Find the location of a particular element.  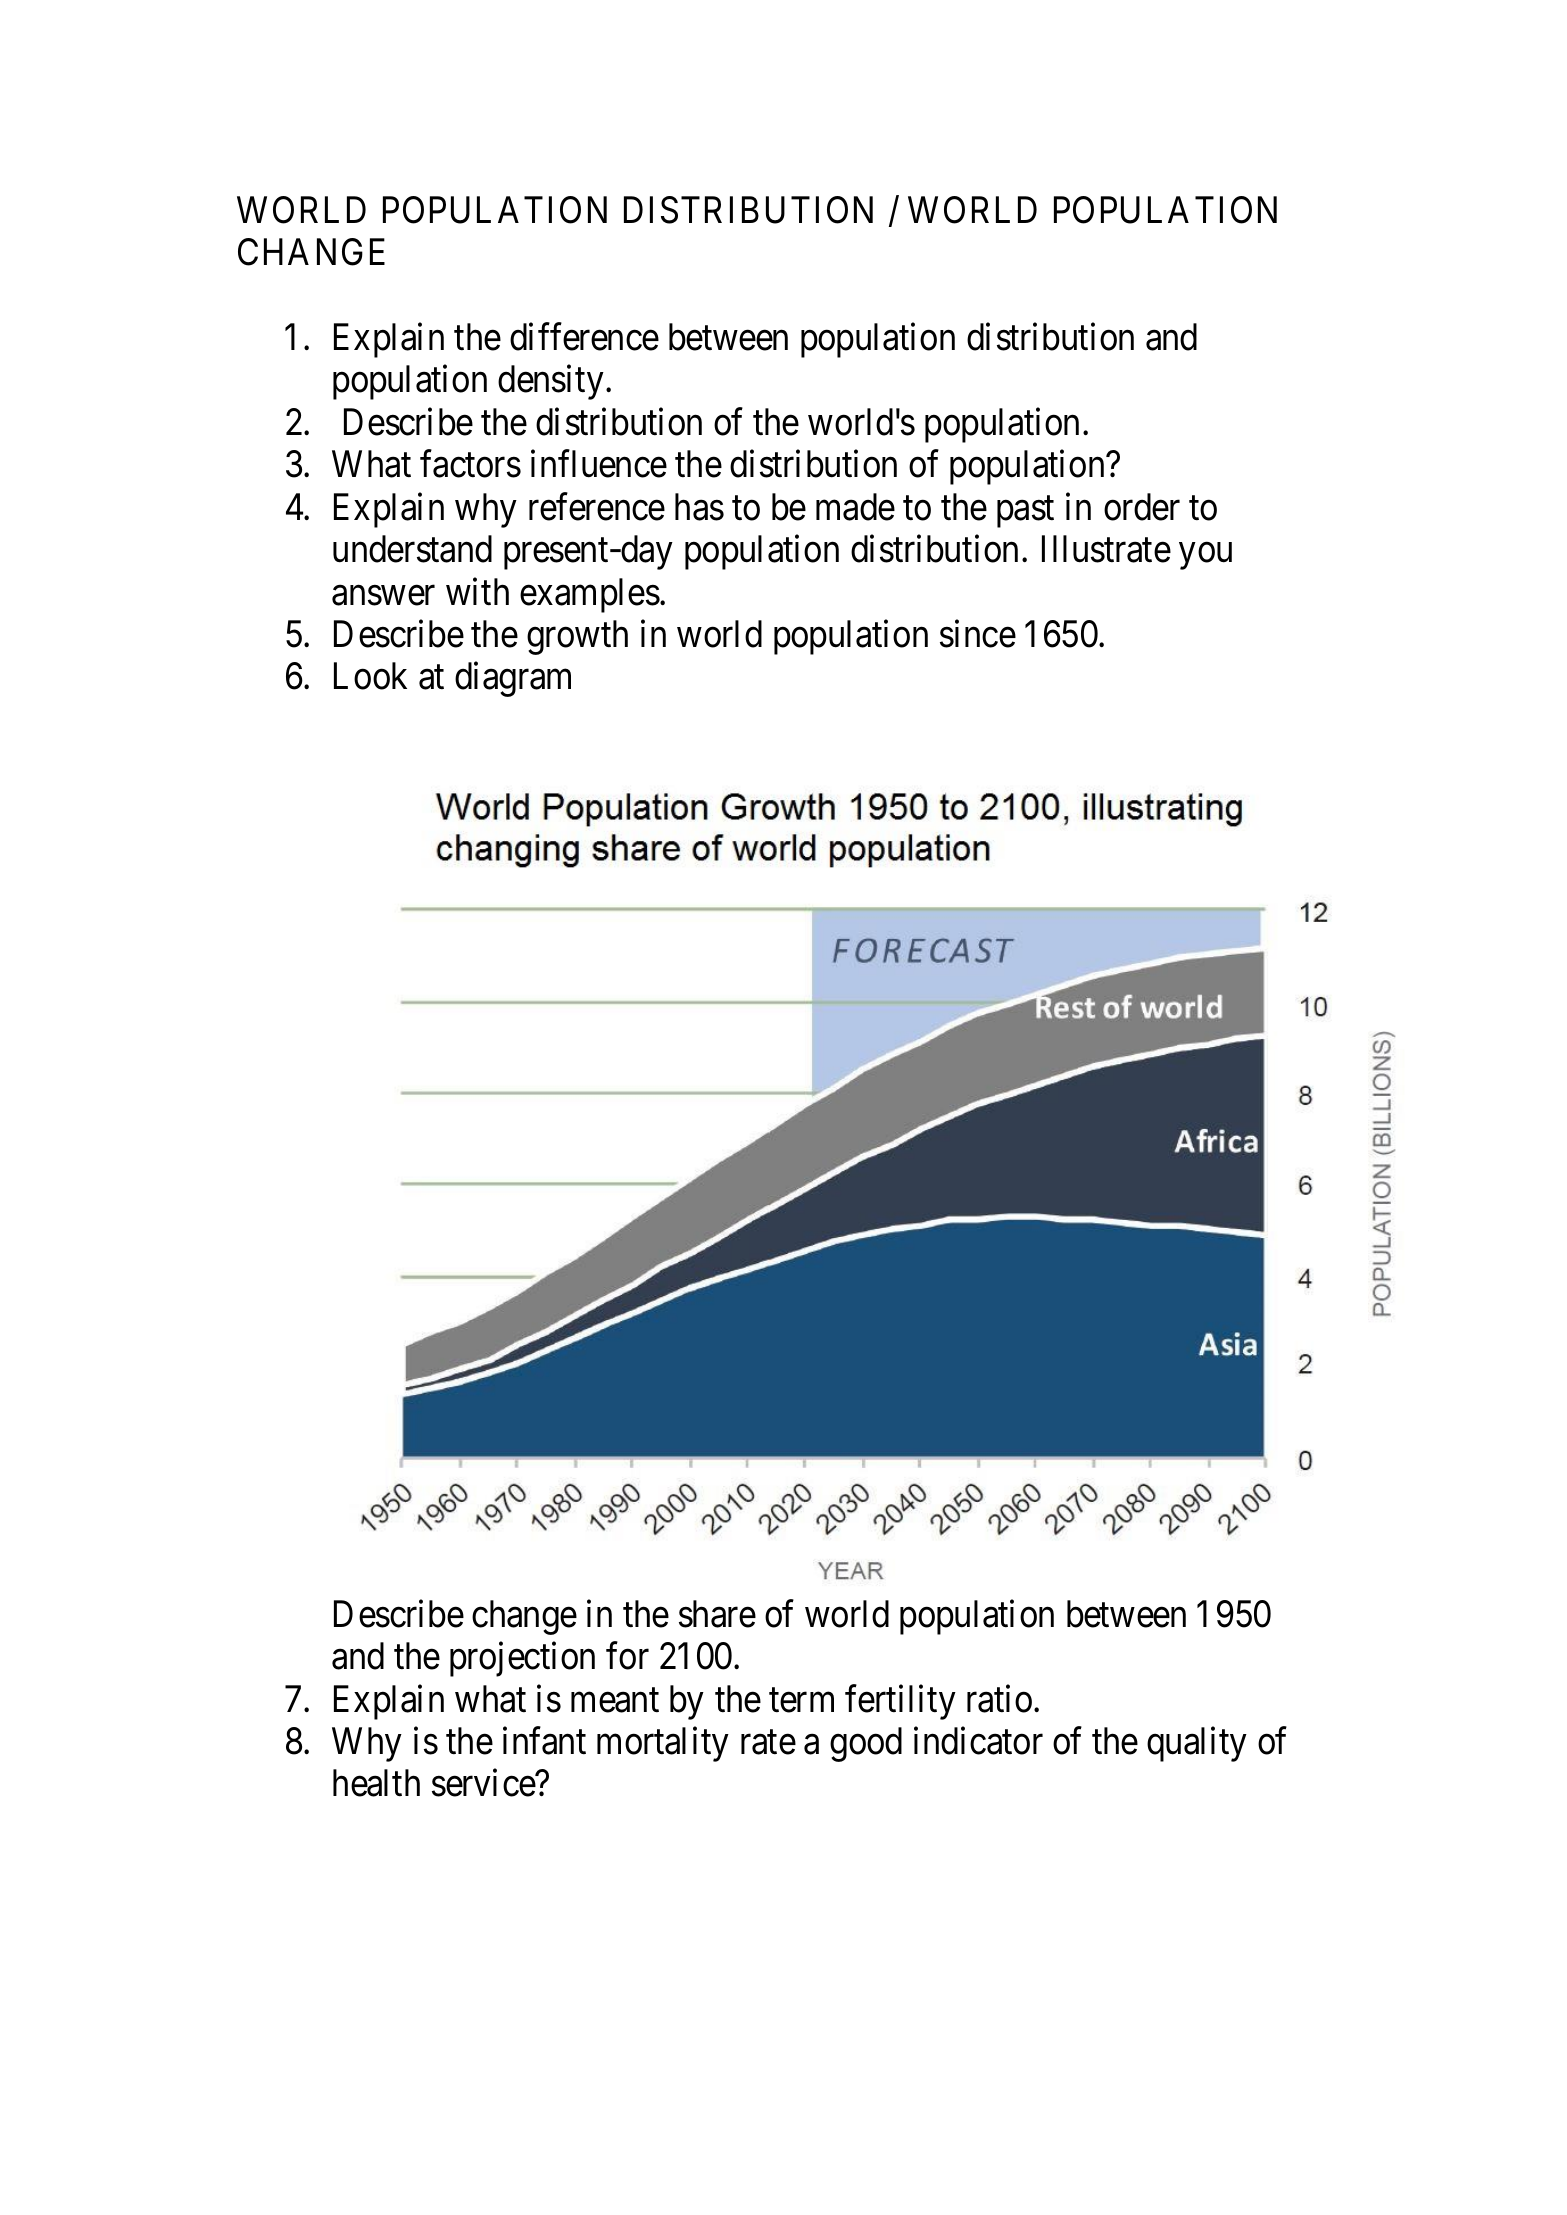

density is located at coordinates (551, 382).
